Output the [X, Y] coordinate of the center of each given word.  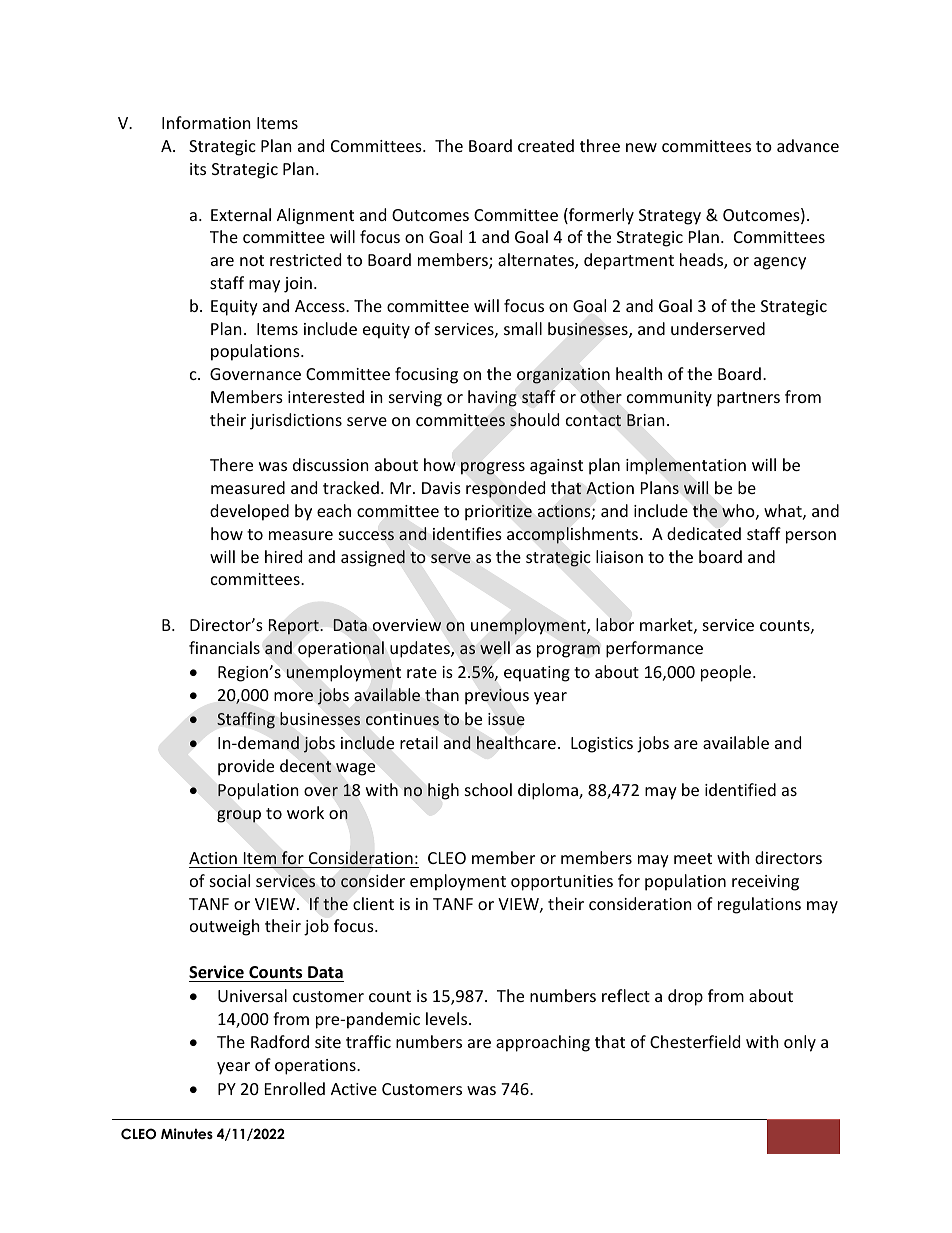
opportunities [562, 883]
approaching [543, 1043]
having [492, 398]
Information [206, 122]
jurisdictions [296, 421]
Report [294, 627]
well [495, 647]
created [546, 145]
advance [808, 145]
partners [748, 399]
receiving [765, 883]
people [727, 673]
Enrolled [295, 1088]
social [230, 880]
